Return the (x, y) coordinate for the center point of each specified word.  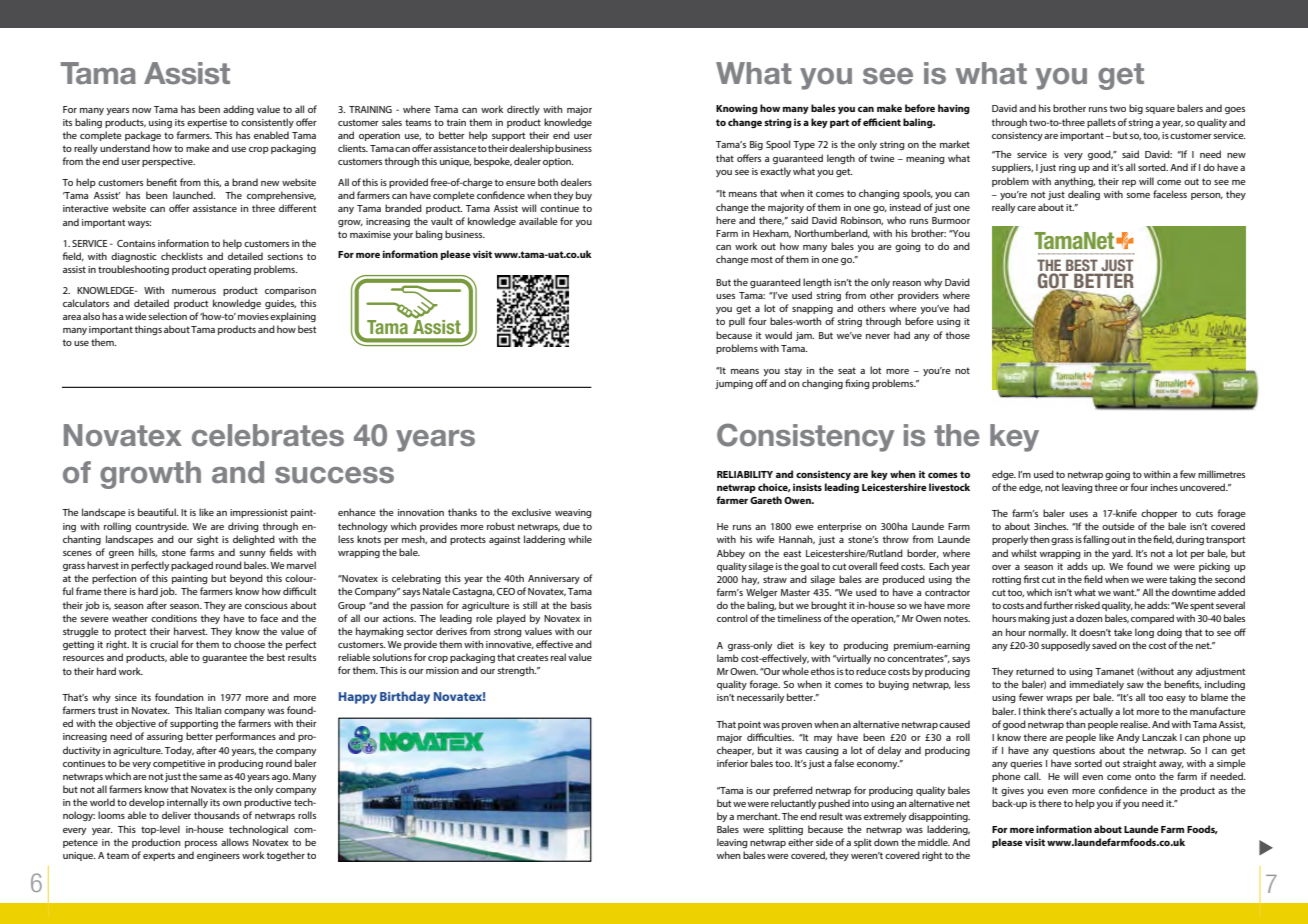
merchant (758, 816)
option (558, 162)
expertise (207, 123)
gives (1012, 791)
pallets (1101, 123)
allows (235, 842)
